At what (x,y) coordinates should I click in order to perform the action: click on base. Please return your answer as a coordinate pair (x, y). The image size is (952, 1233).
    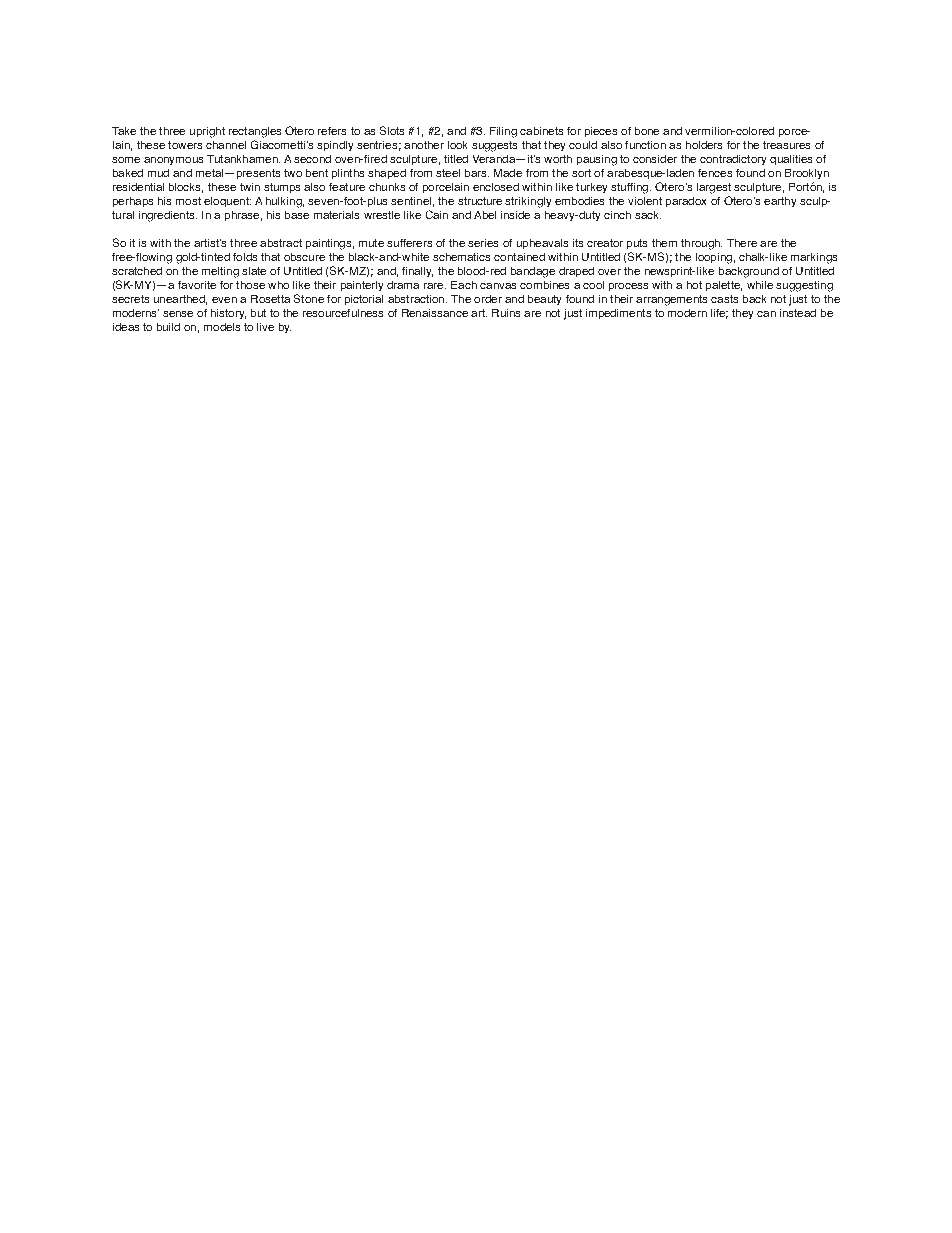
    Looking at the image, I should click on (297, 215).
